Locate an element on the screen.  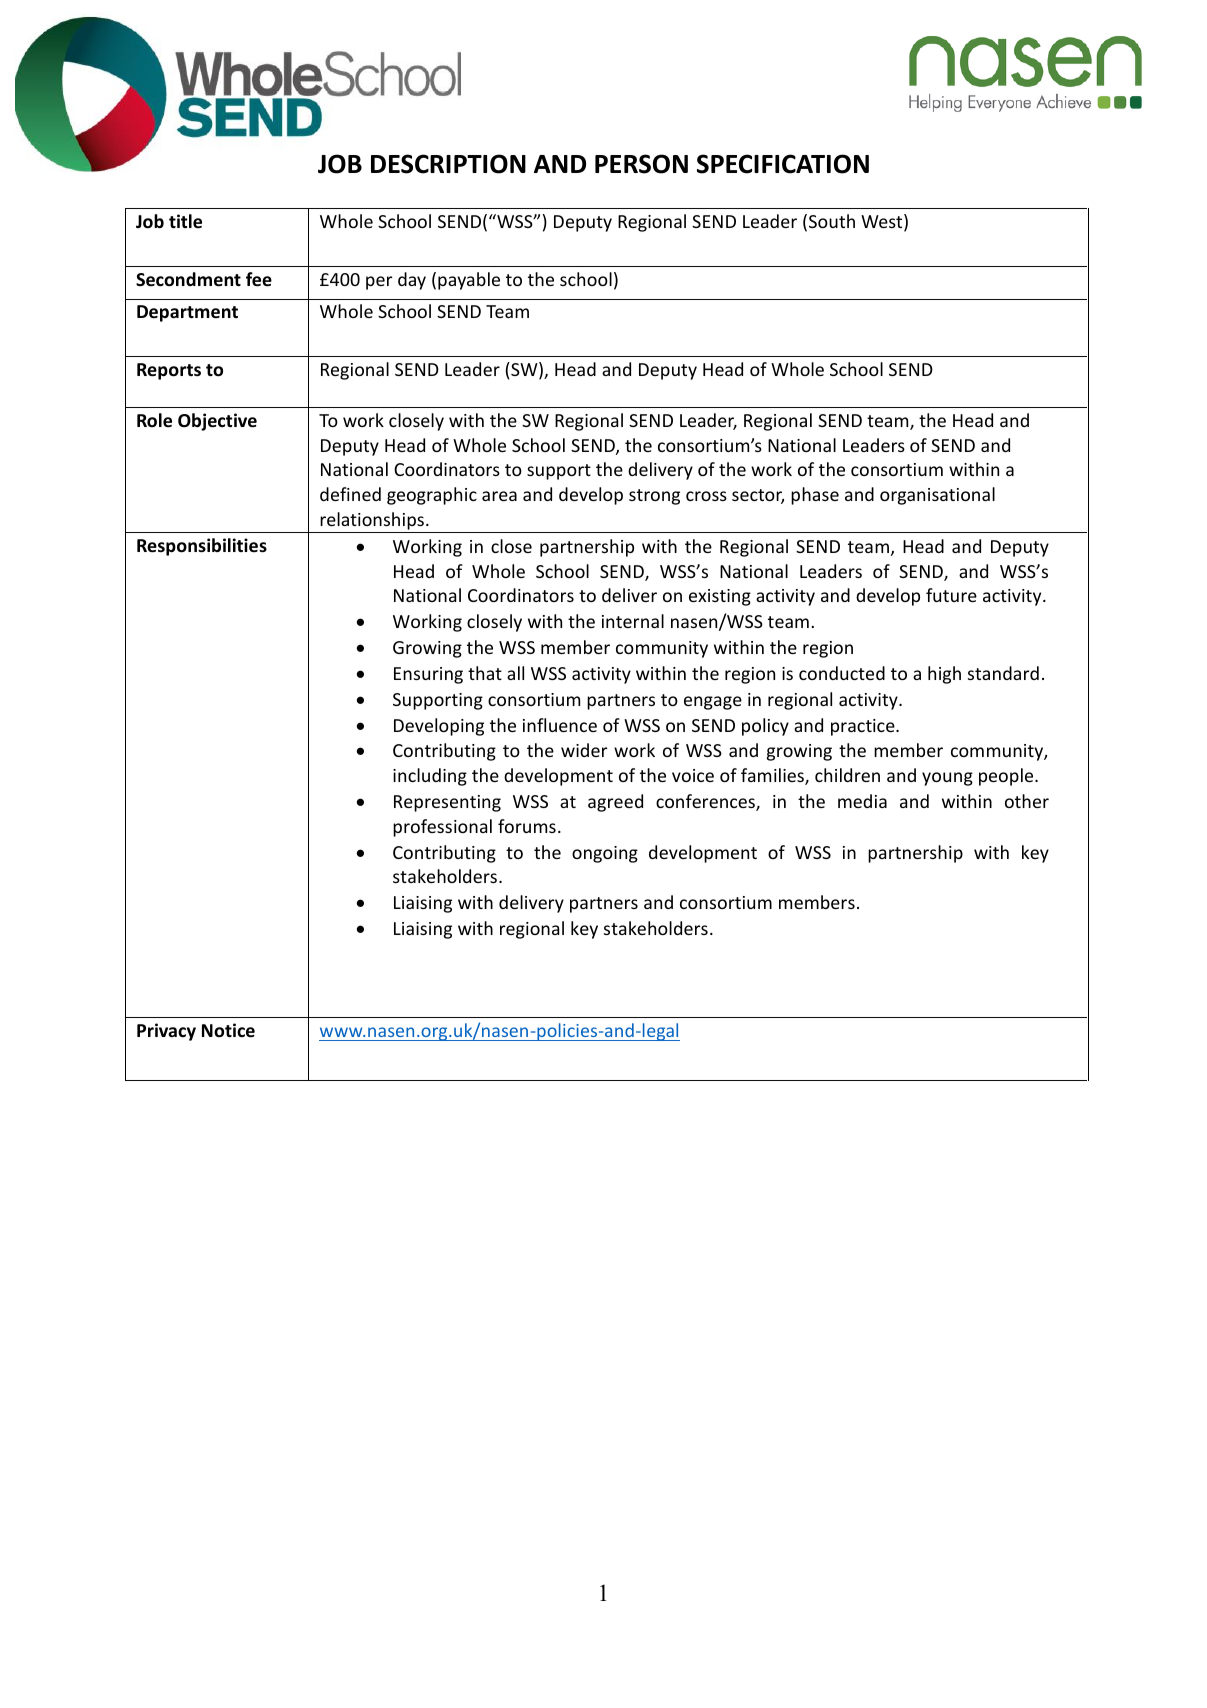
future is located at coordinates (951, 595).
